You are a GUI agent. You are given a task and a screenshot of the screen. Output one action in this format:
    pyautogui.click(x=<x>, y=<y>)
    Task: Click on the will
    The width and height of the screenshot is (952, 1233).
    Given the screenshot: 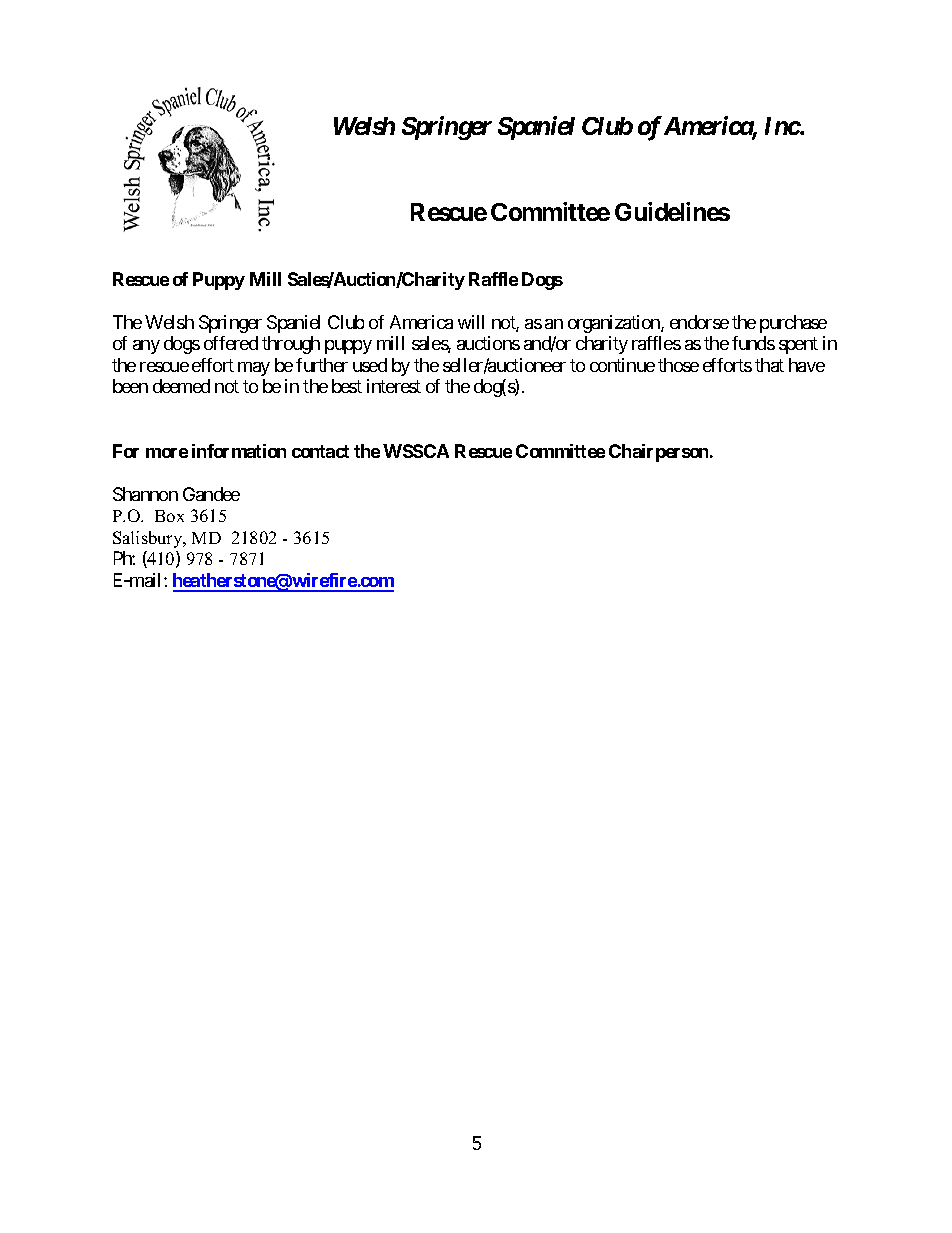 What is the action you would take?
    pyautogui.click(x=471, y=322)
